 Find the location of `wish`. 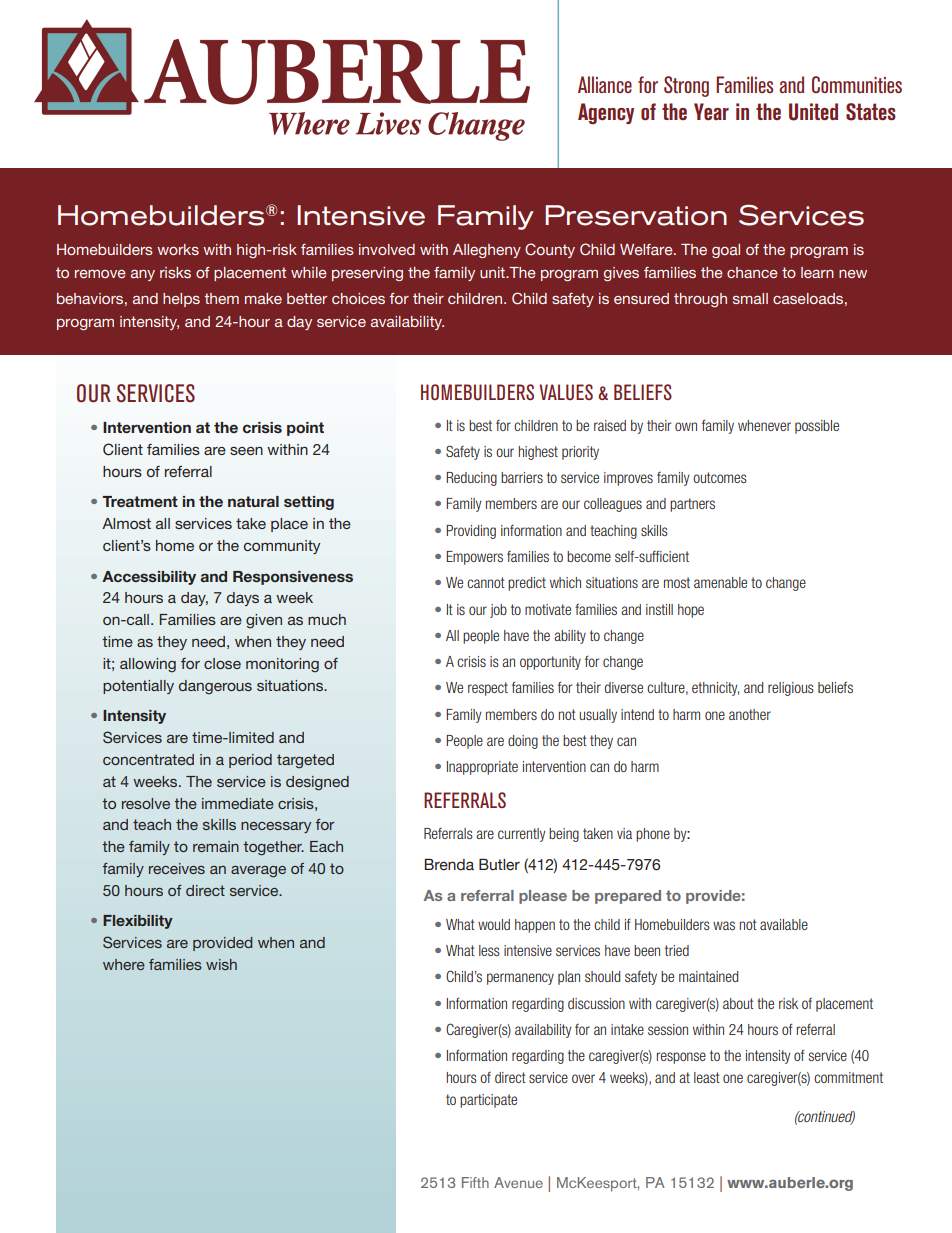

wish is located at coordinates (221, 964).
